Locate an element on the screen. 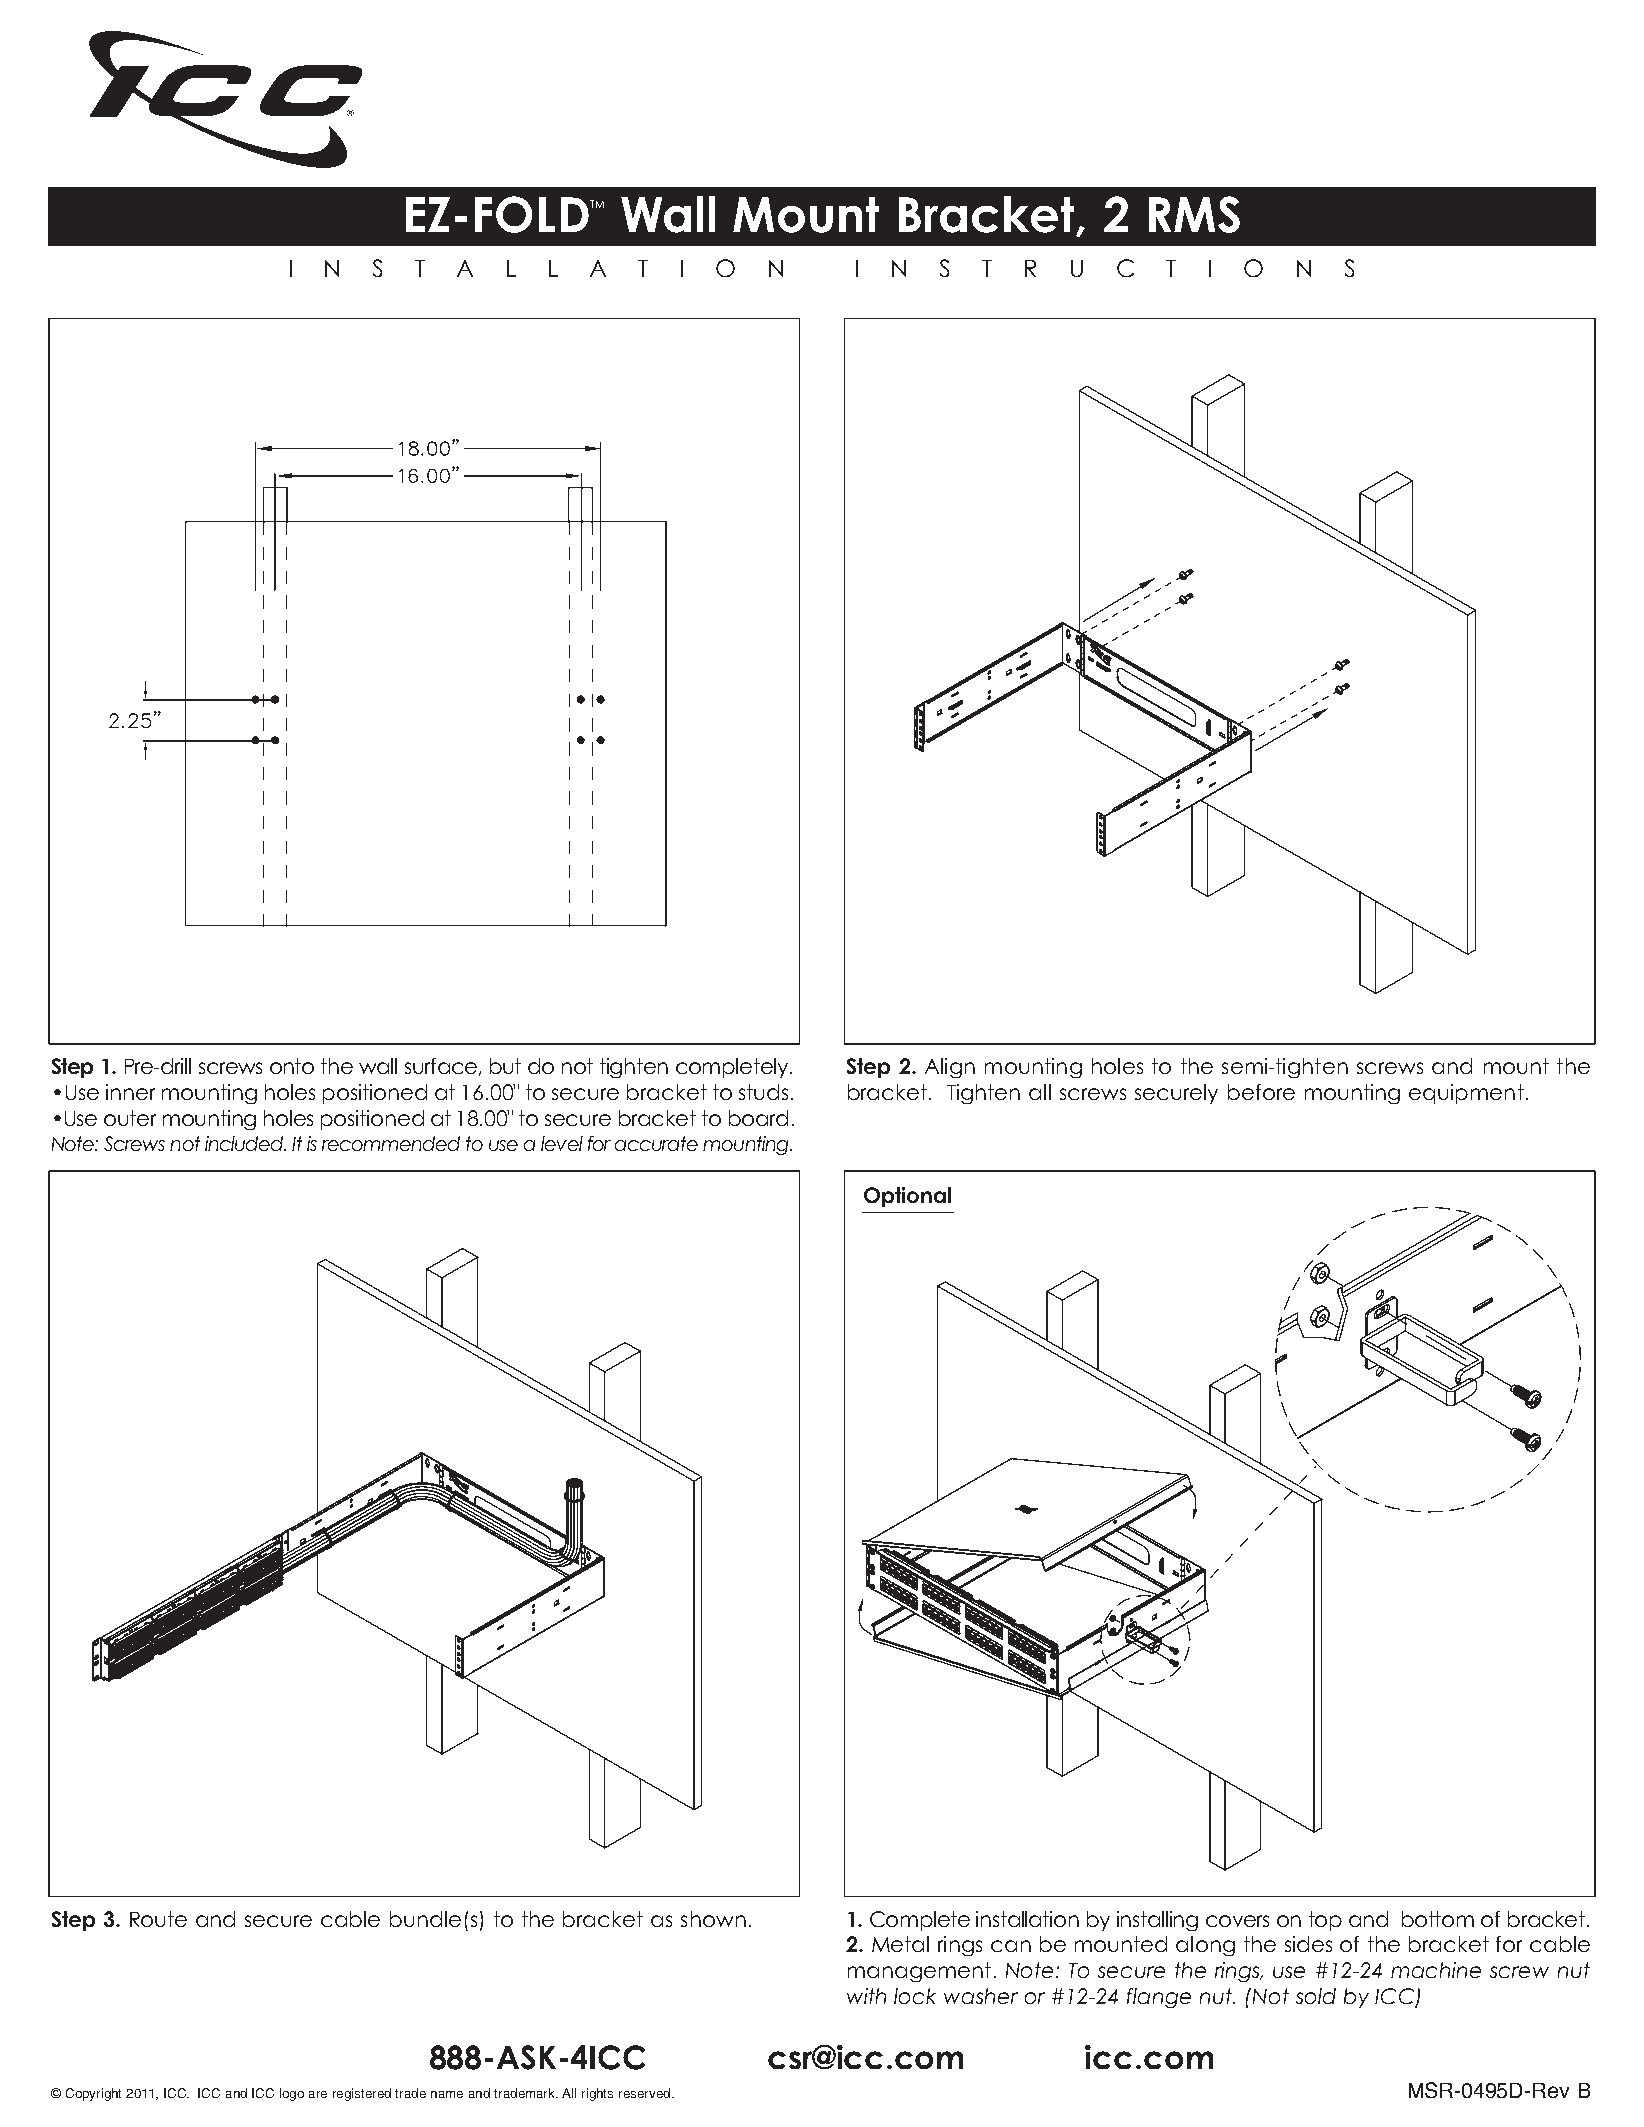 Image resolution: width=1644 pixels, height=2127 pixels. equipment is located at coordinates (1466, 1094).
